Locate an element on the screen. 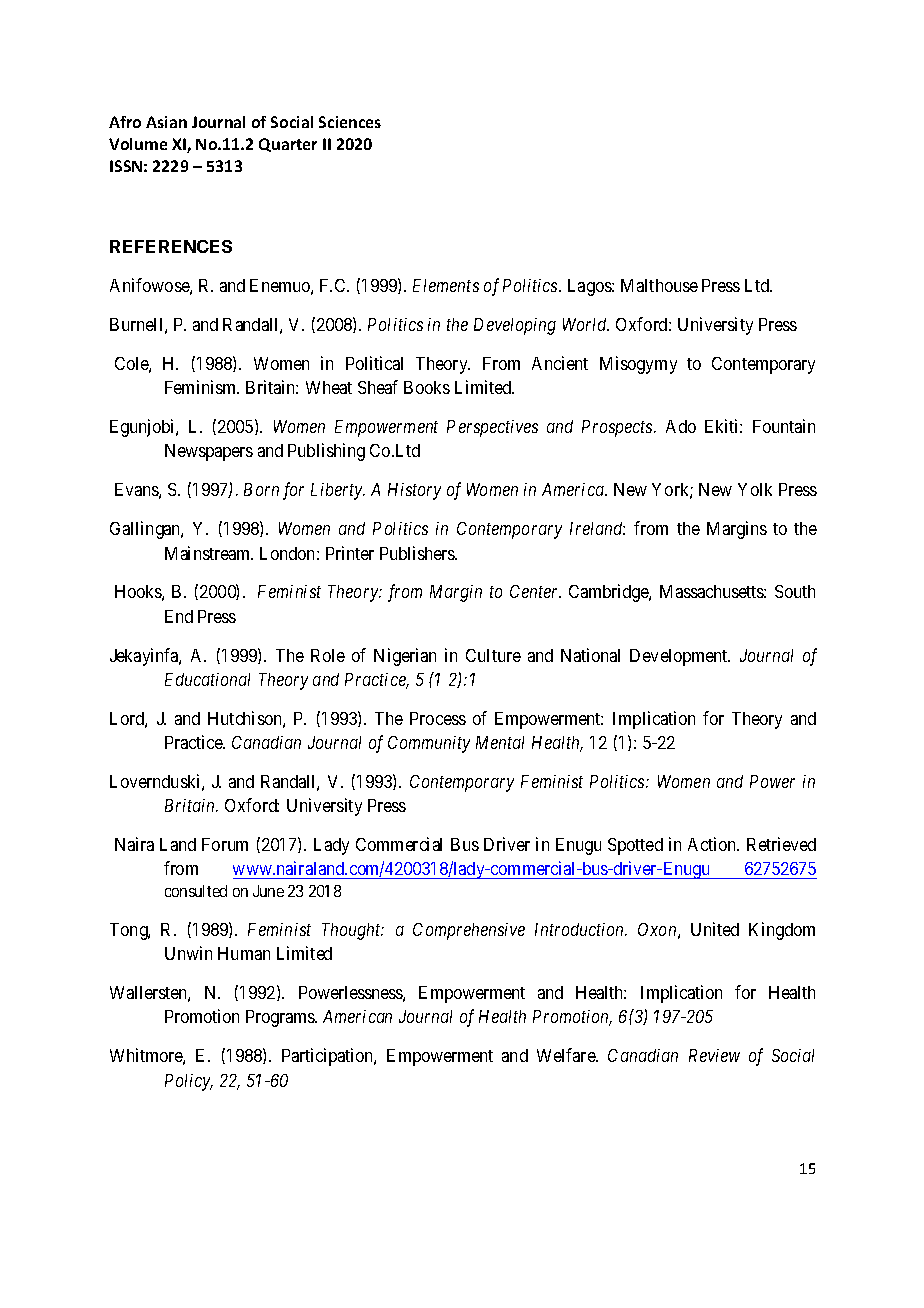  Lagos is located at coordinates (590, 287).
